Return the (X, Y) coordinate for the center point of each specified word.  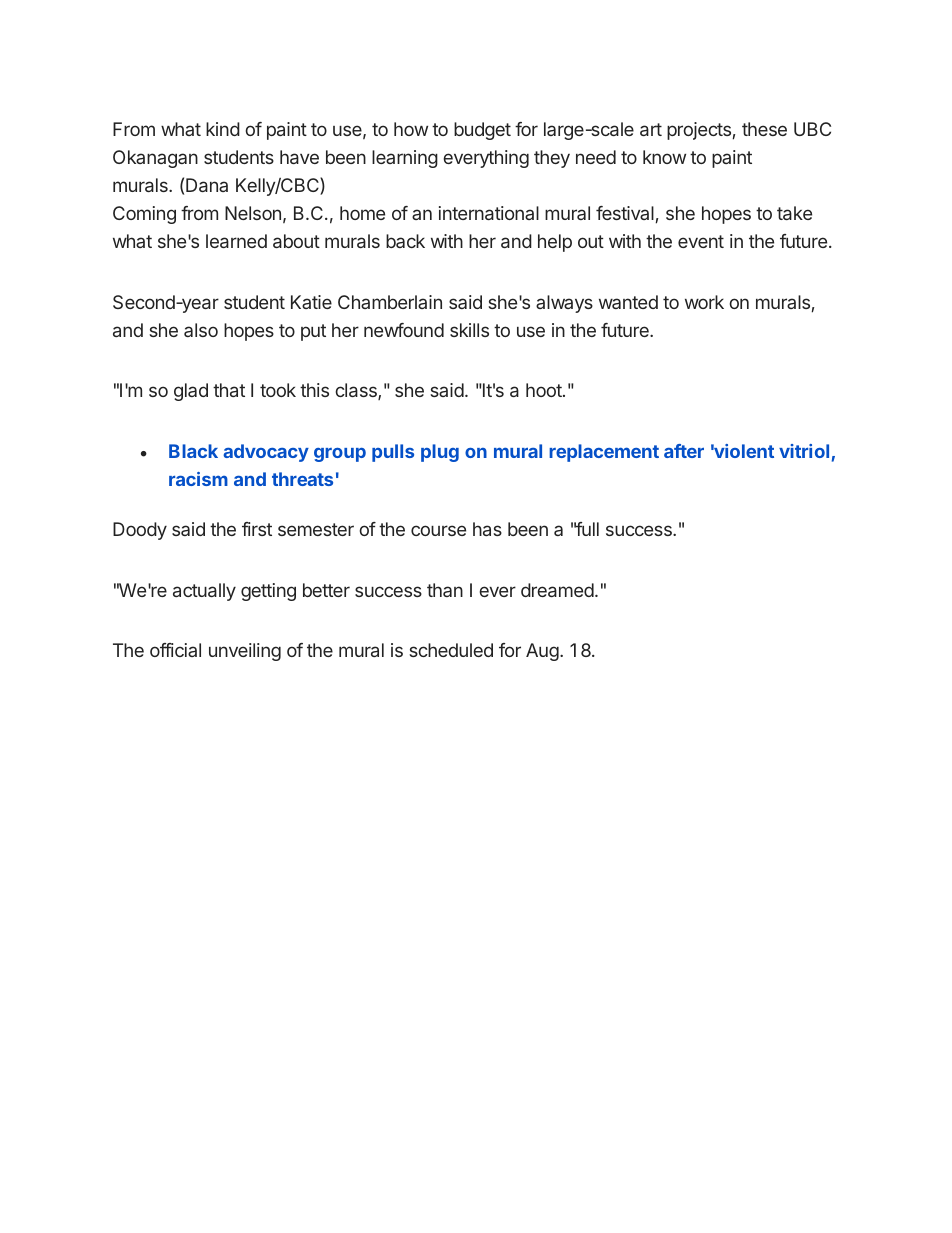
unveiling (245, 652)
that (229, 390)
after (684, 451)
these (764, 129)
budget (482, 131)
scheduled (451, 650)
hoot (545, 390)
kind (223, 129)
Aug (542, 652)
